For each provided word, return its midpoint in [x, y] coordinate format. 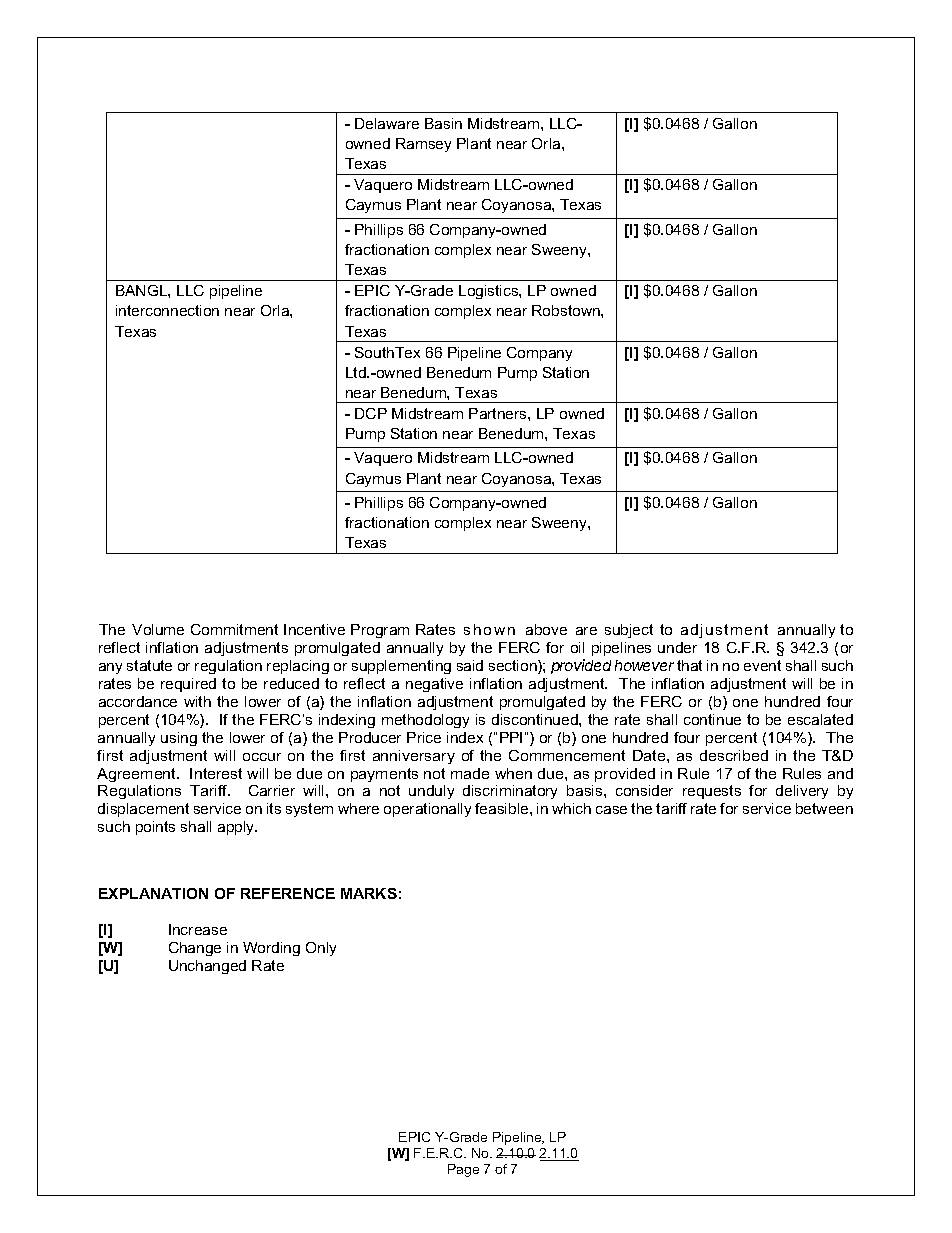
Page [463, 1170]
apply [237, 828]
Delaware [387, 123]
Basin [443, 123]
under [677, 647]
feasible [503, 808]
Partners [499, 413]
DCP [371, 413]
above [546, 629]
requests [712, 792]
